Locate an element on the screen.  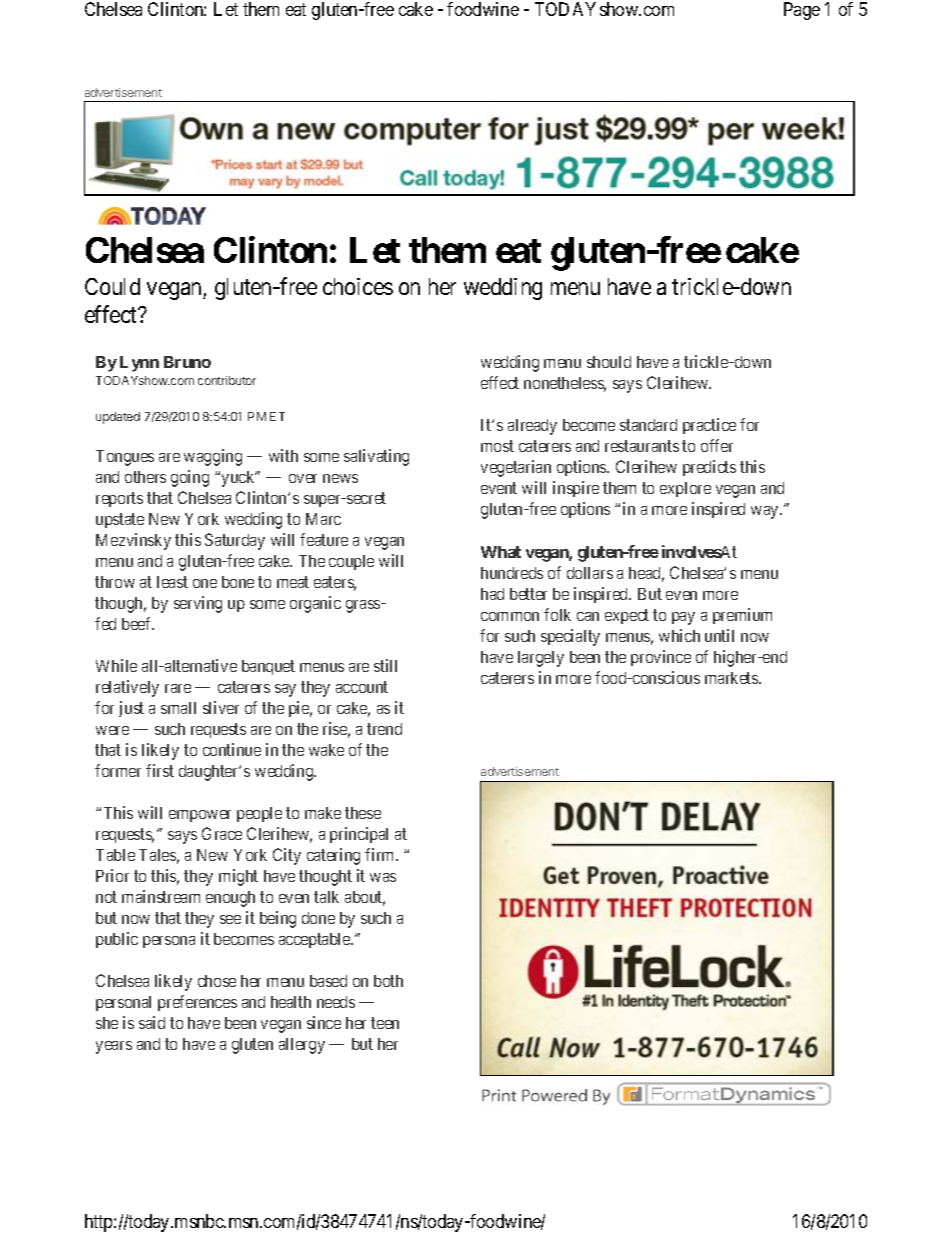
What is located at coordinates (501, 552).
